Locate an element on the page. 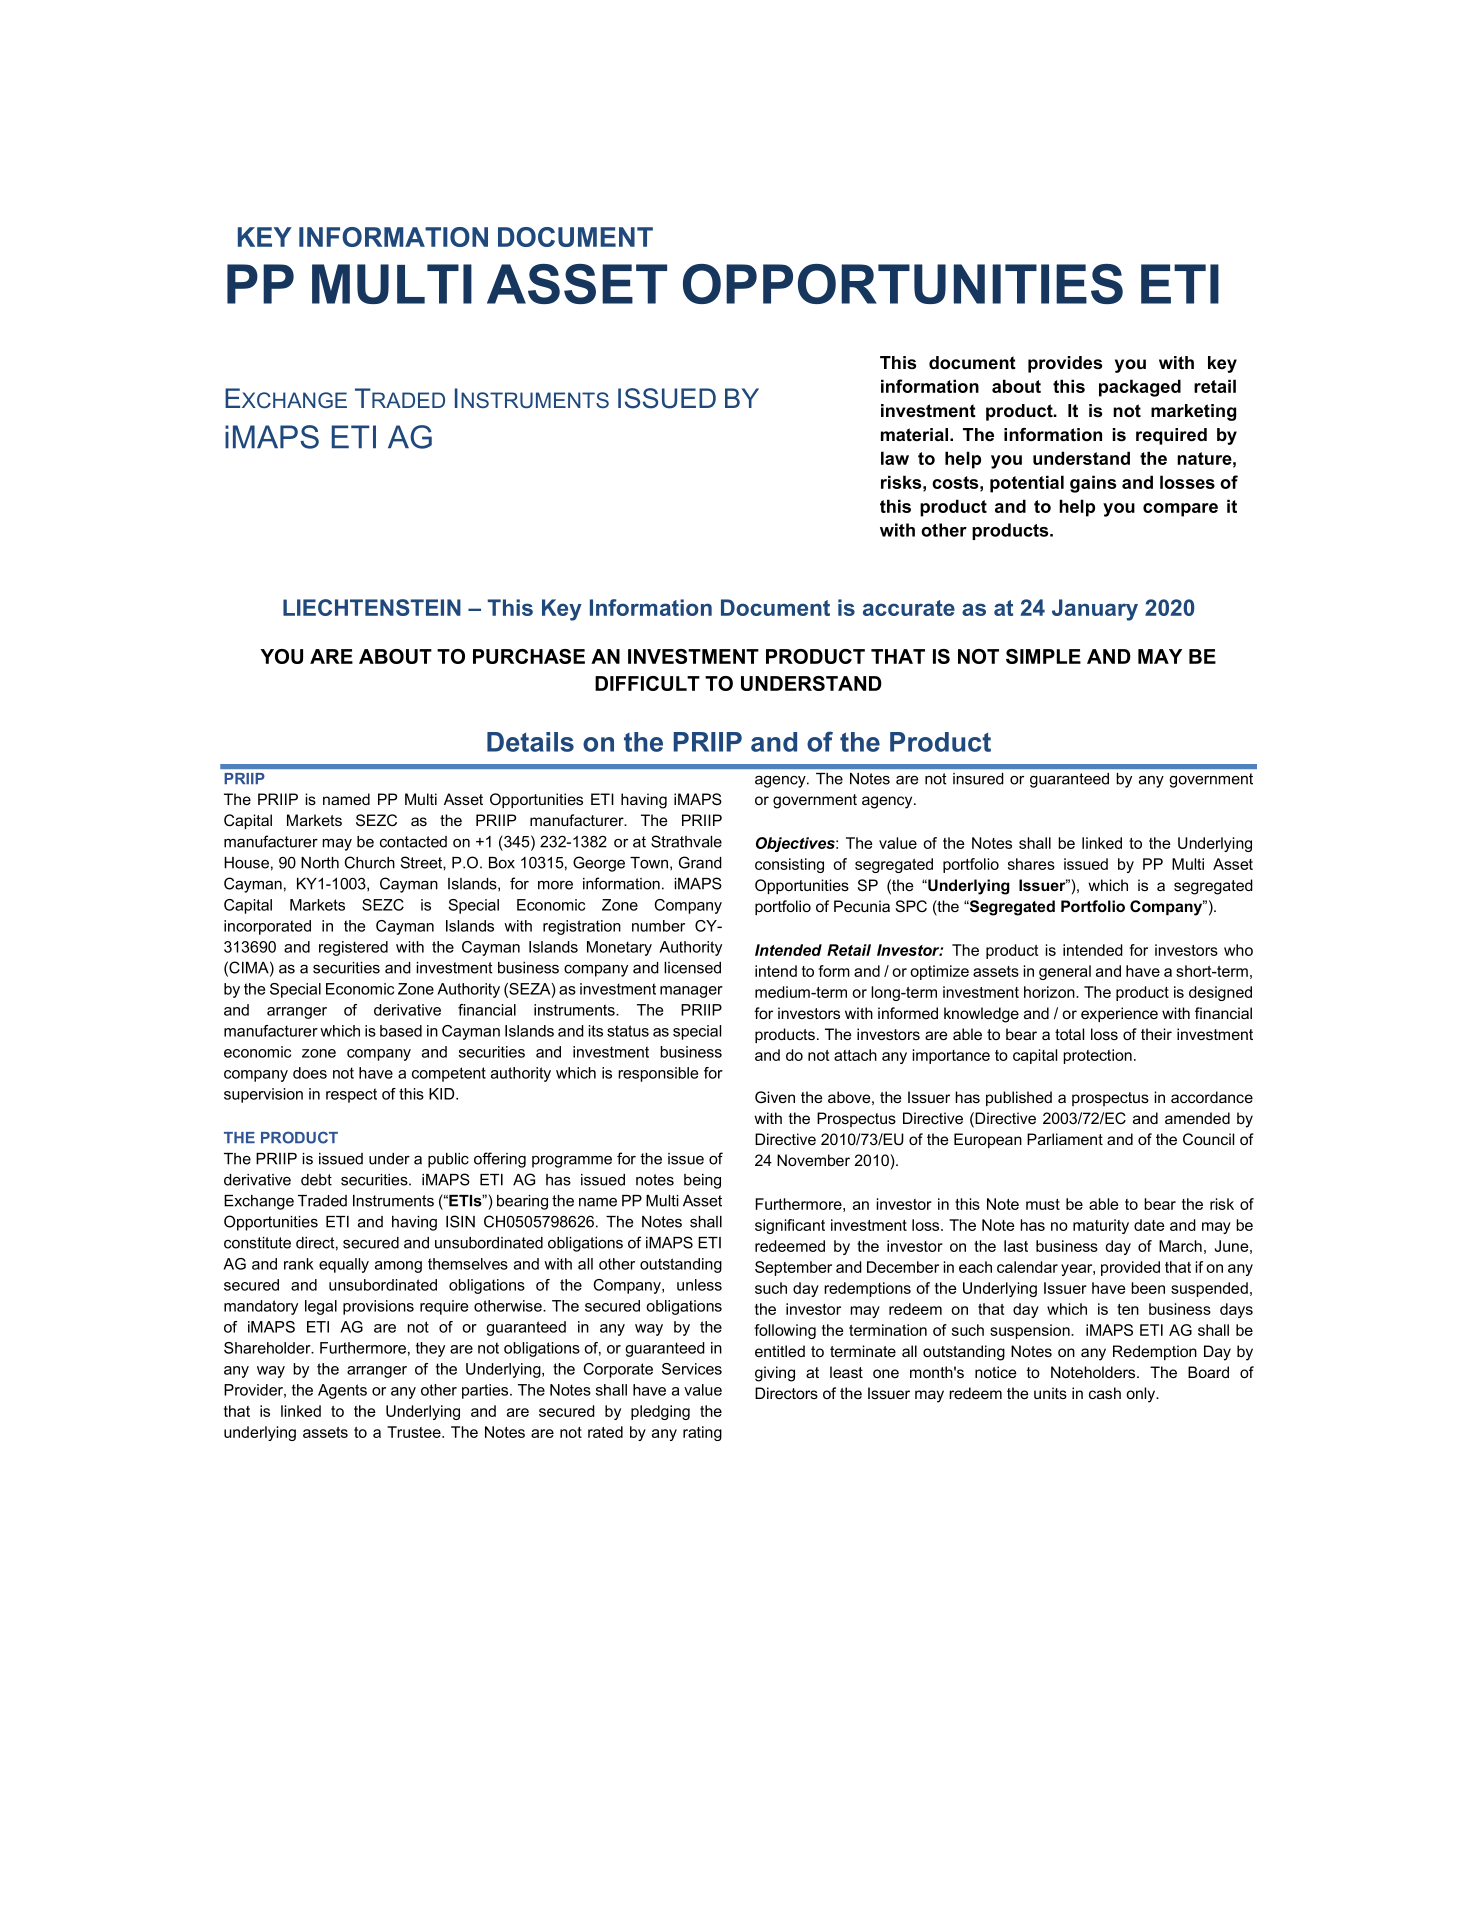 The height and width of the page is (1912, 1477). LIECHTENSTEIN is located at coordinates (372, 607).
